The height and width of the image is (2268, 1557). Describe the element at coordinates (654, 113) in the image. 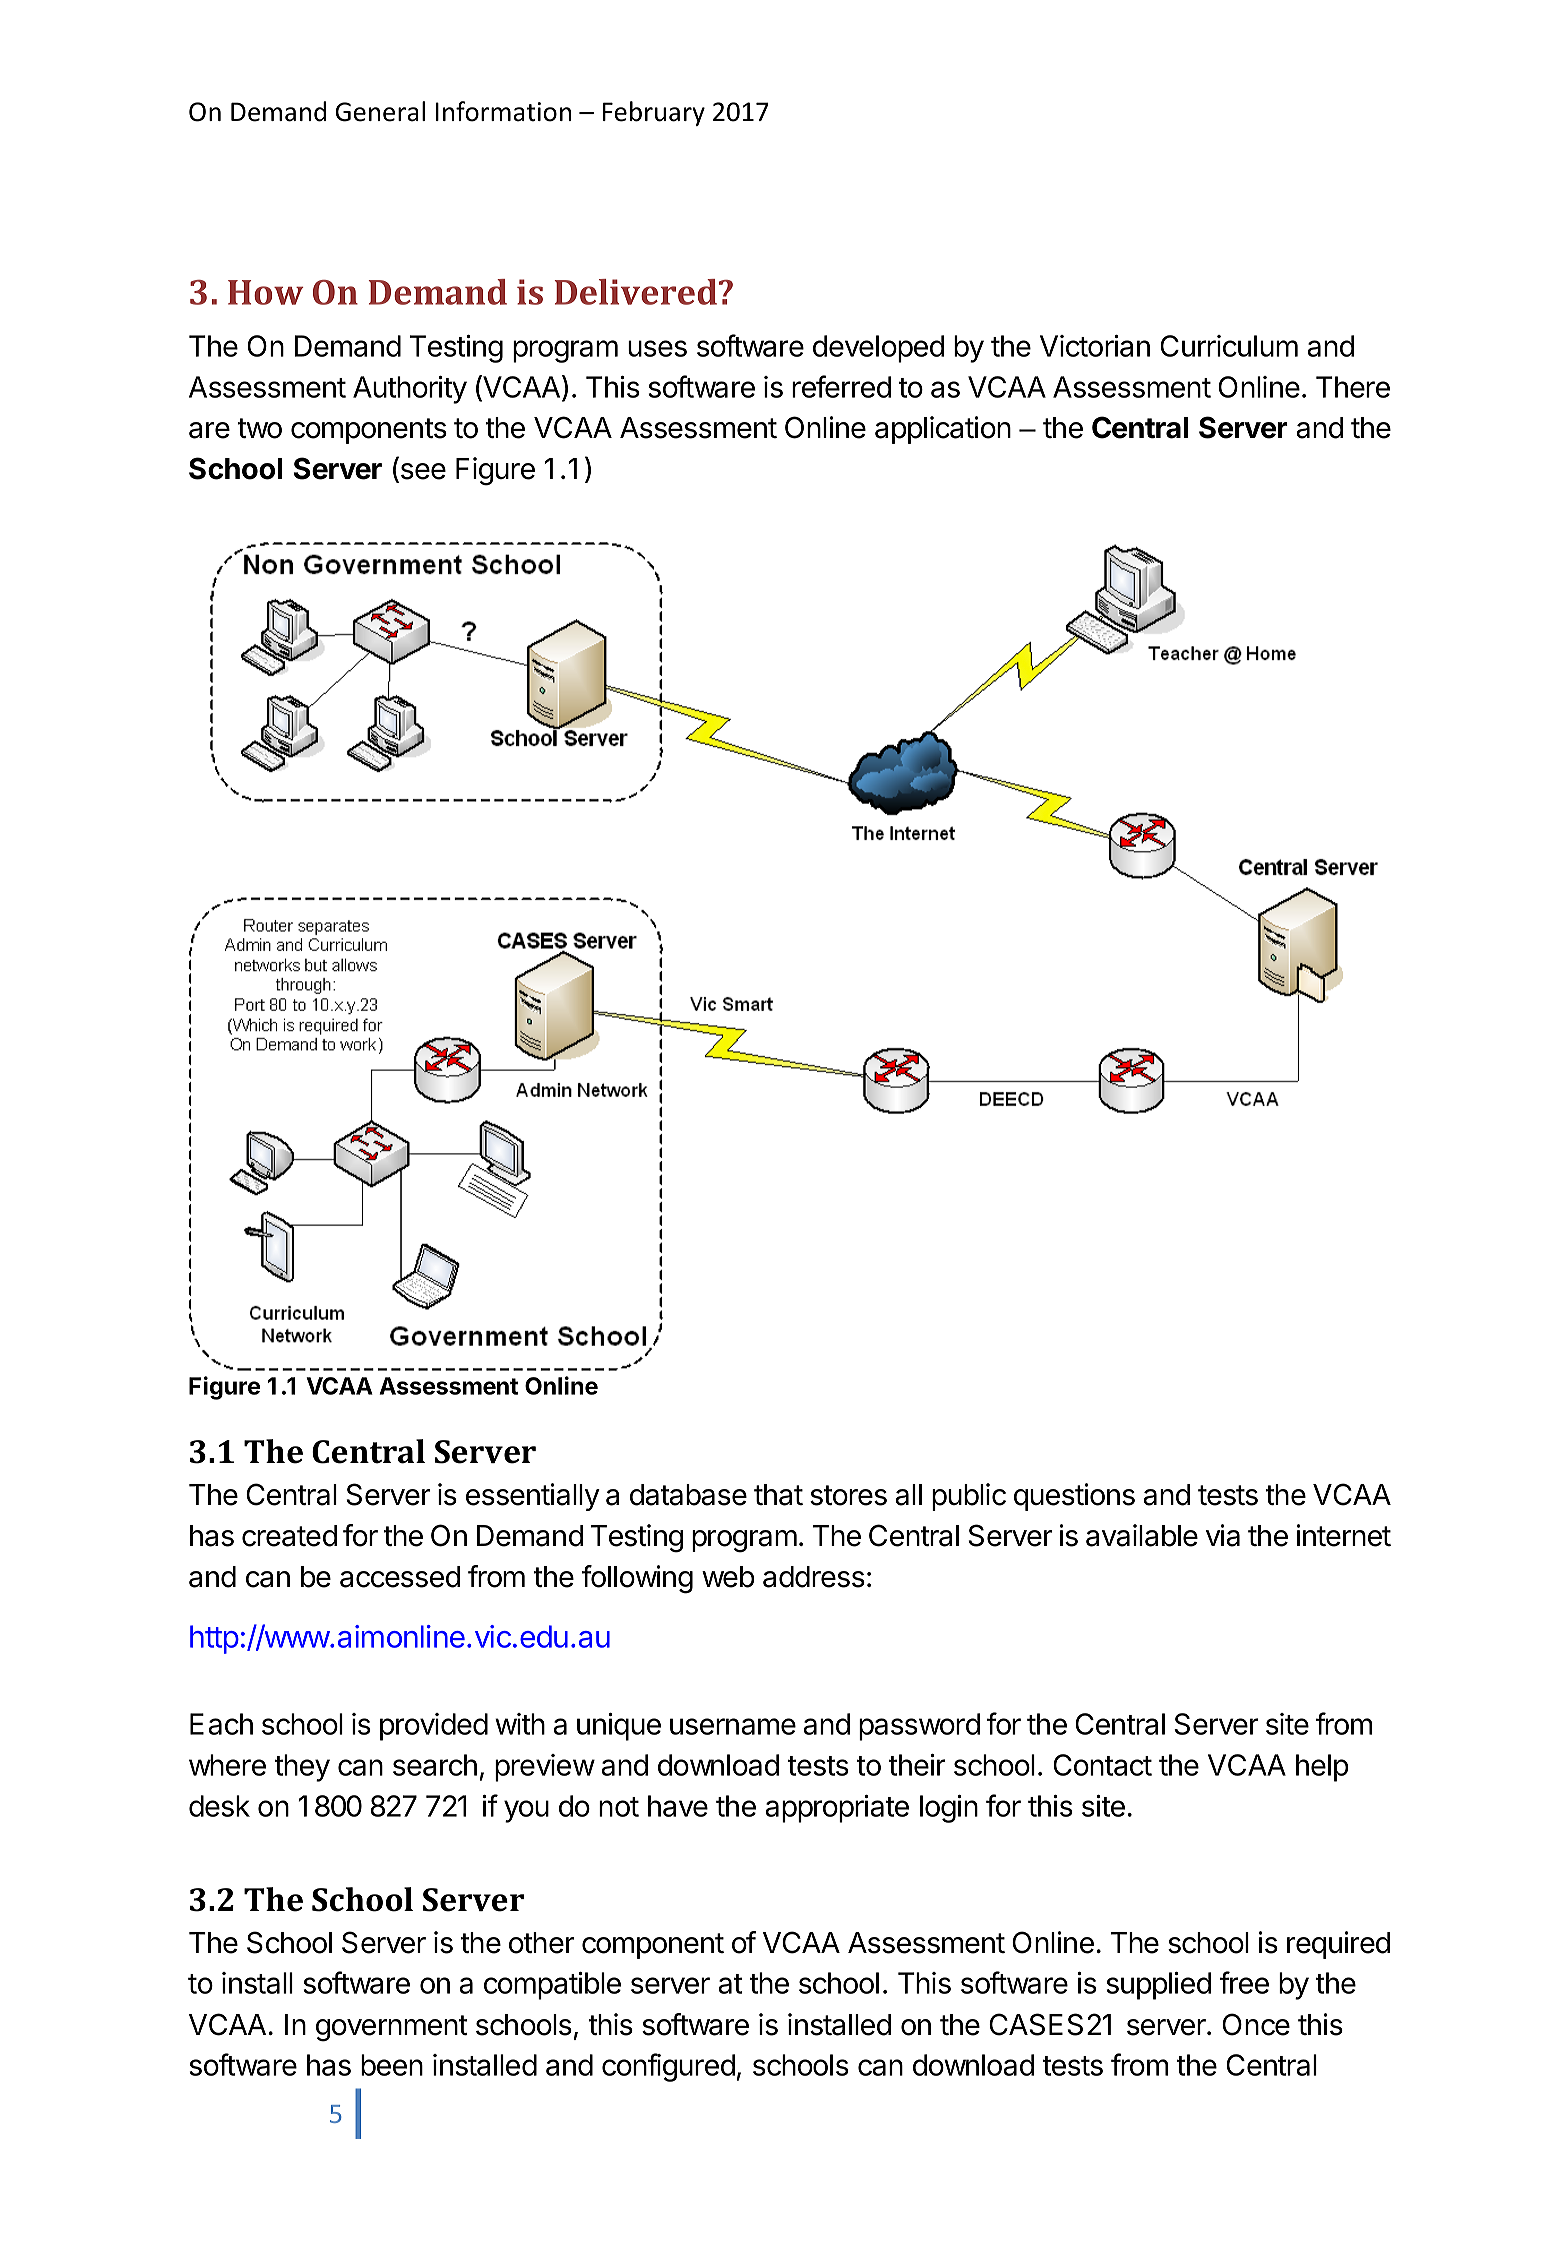

I see `February` at that location.
